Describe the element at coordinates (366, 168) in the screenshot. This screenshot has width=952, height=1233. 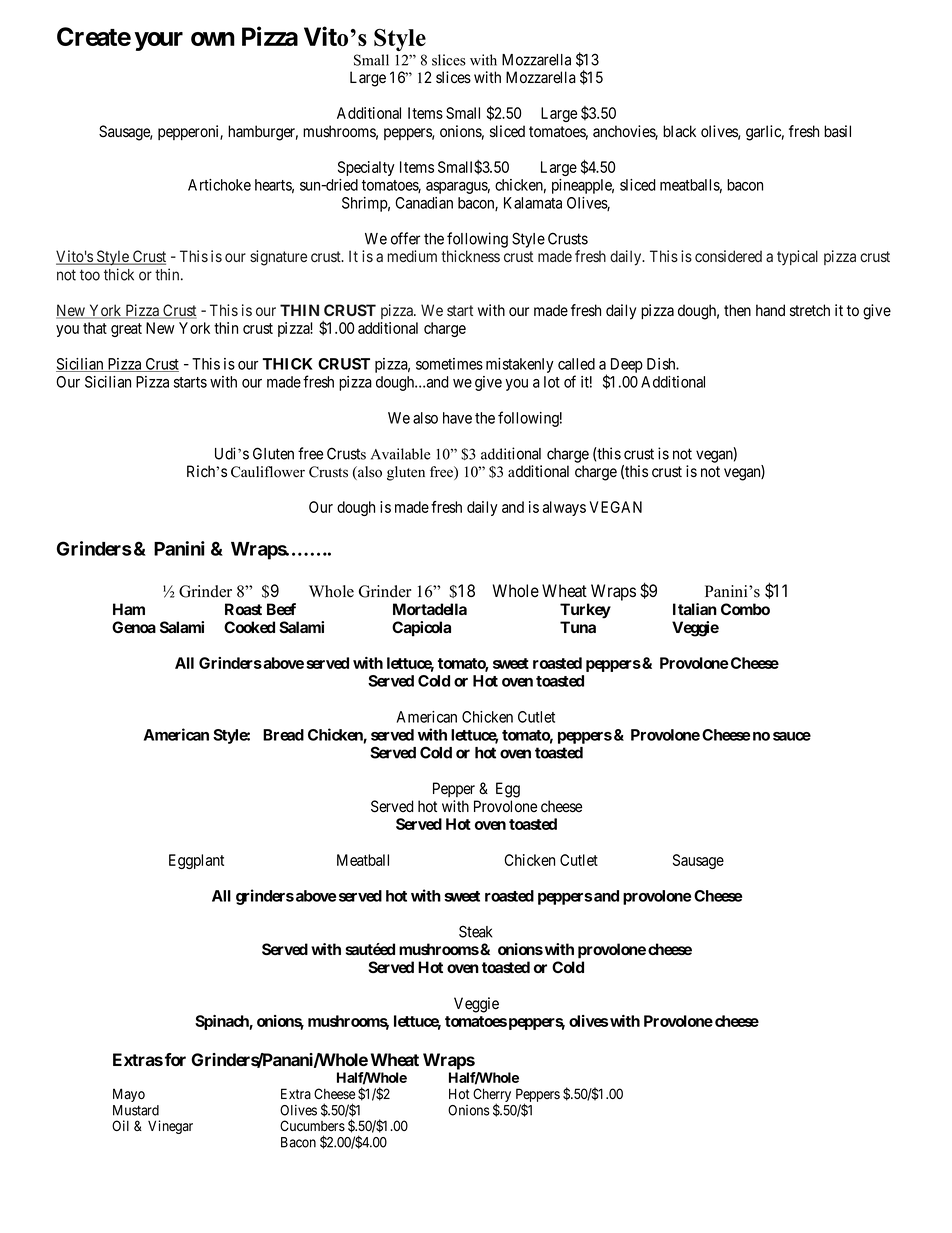
I see `Specialty` at that location.
